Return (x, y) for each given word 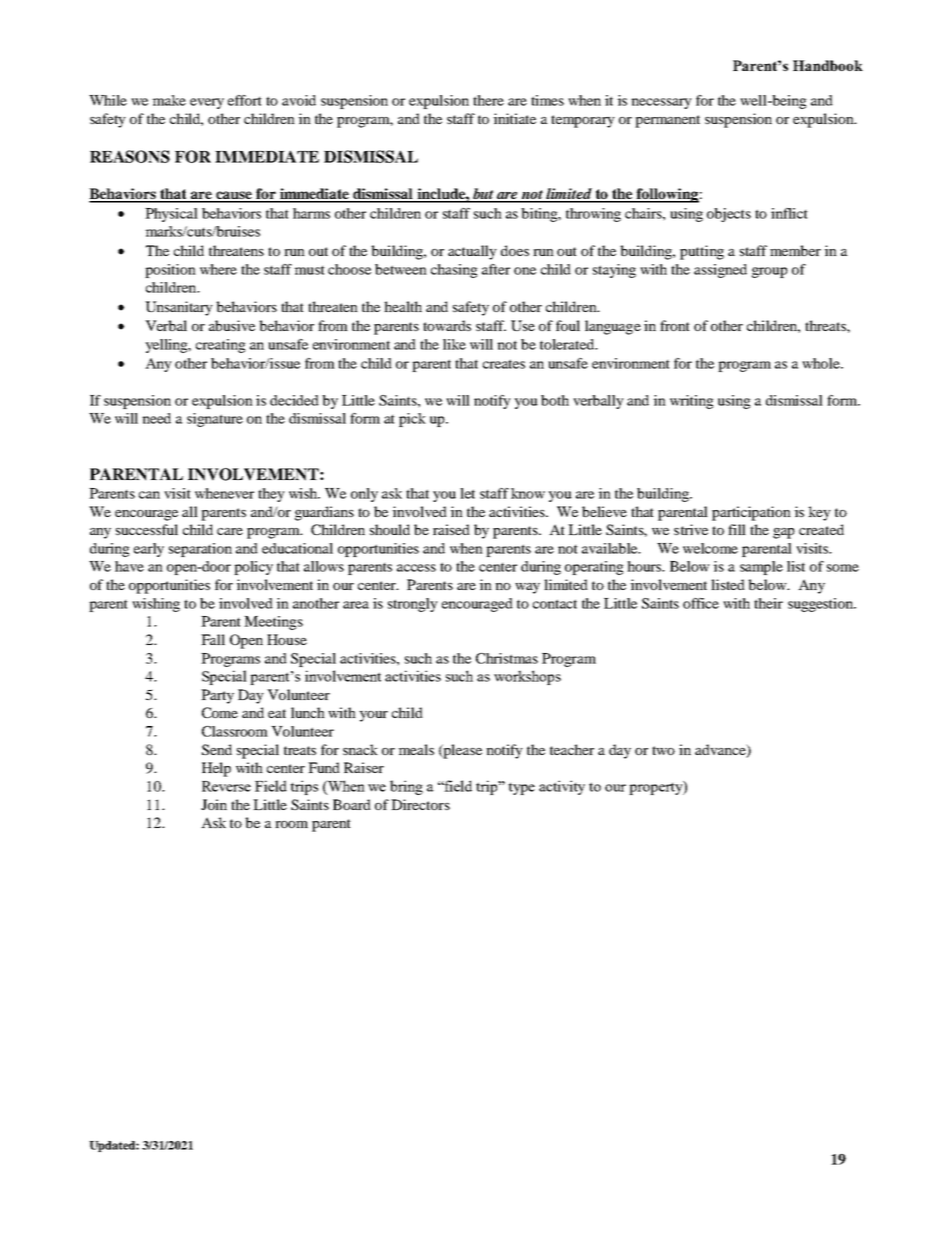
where (218, 269)
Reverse (226, 786)
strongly (413, 605)
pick (412, 420)
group (770, 272)
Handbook (828, 65)
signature (215, 420)
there (488, 100)
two (663, 750)
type (521, 789)
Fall (213, 639)
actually (472, 252)
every (207, 103)
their (768, 603)
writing (692, 402)
